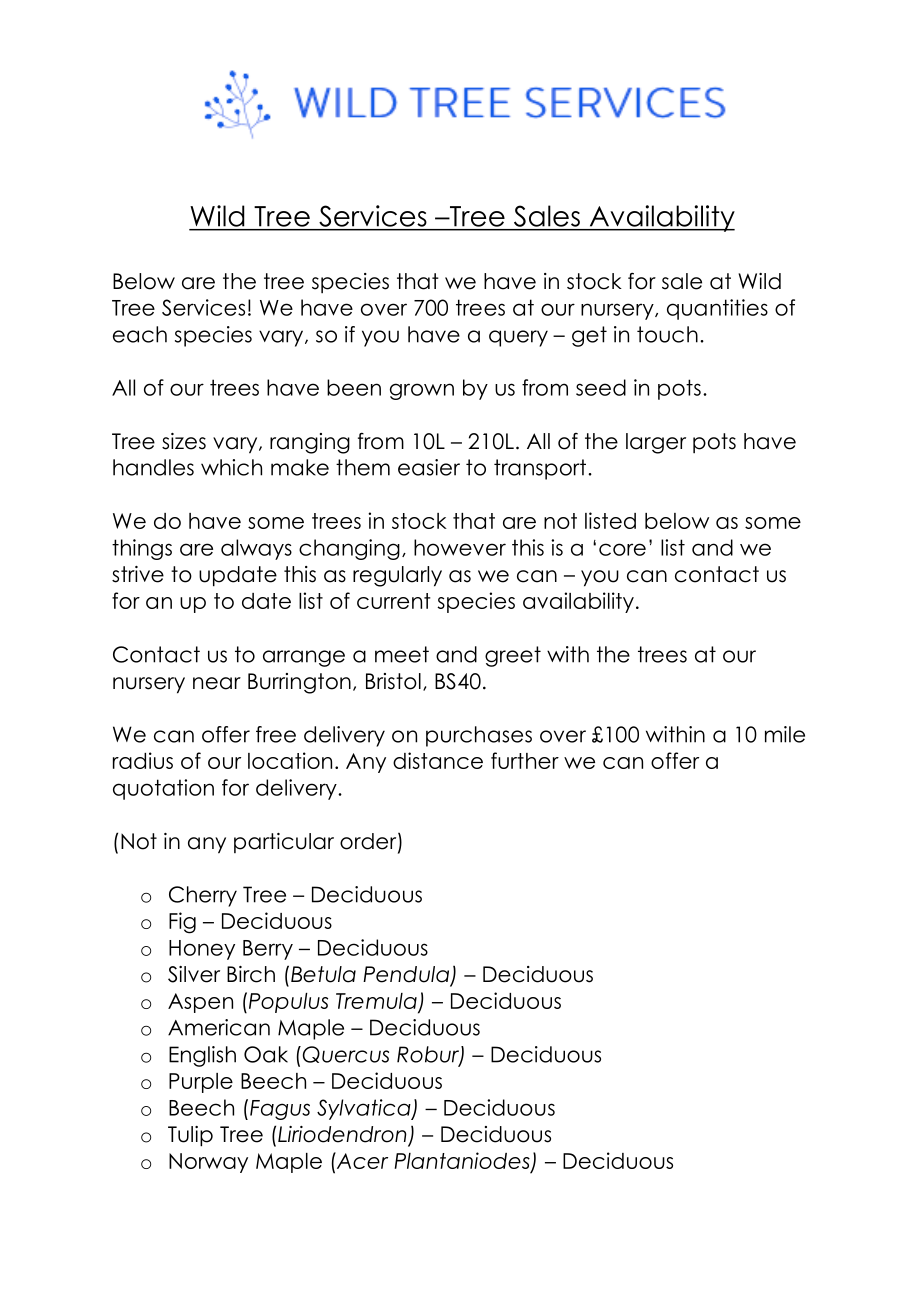 The image size is (924, 1308). What do you see at coordinates (479, 736) in the screenshot?
I see `purchases` at bounding box center [479, 736].
